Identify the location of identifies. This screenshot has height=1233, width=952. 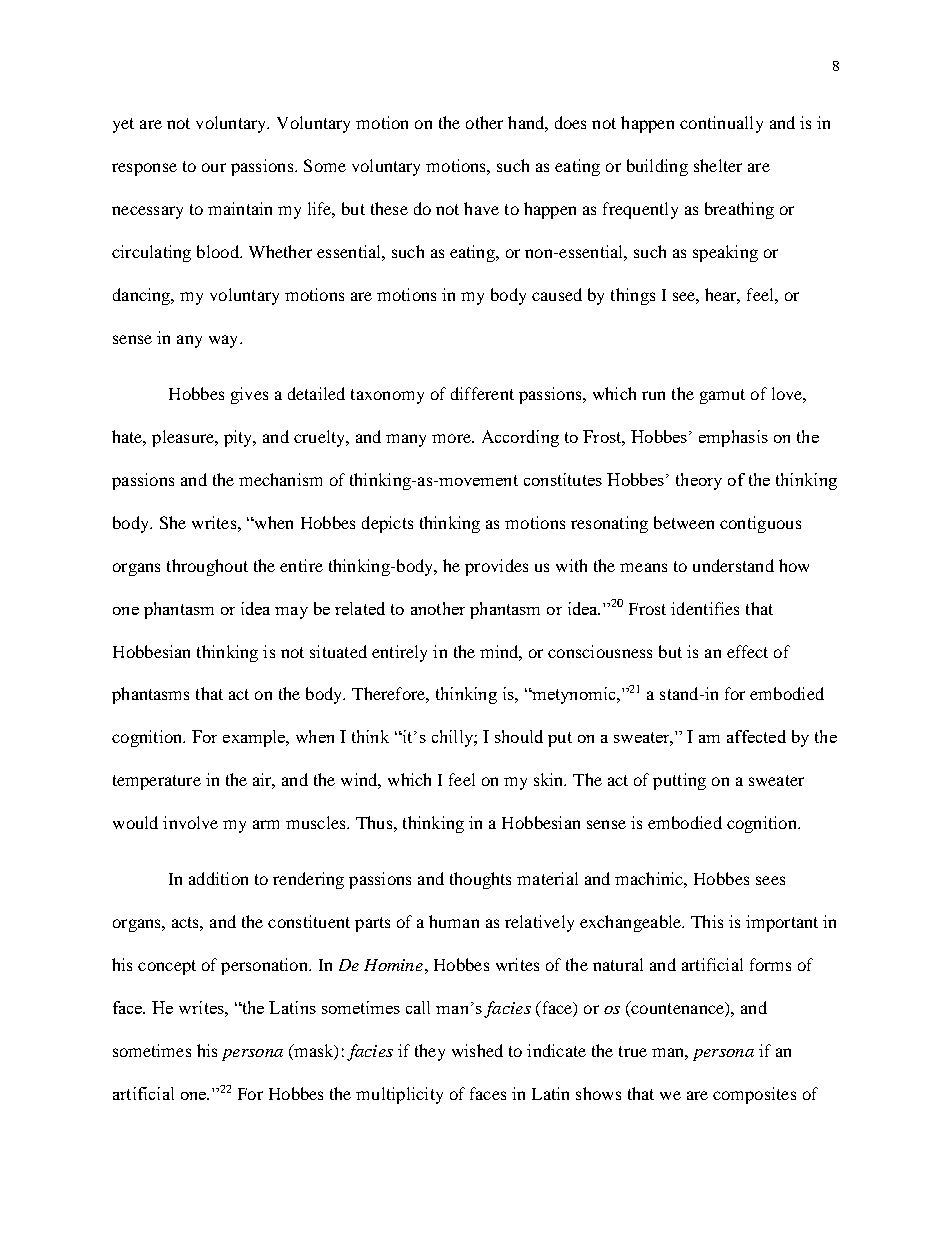
(705, 608).
